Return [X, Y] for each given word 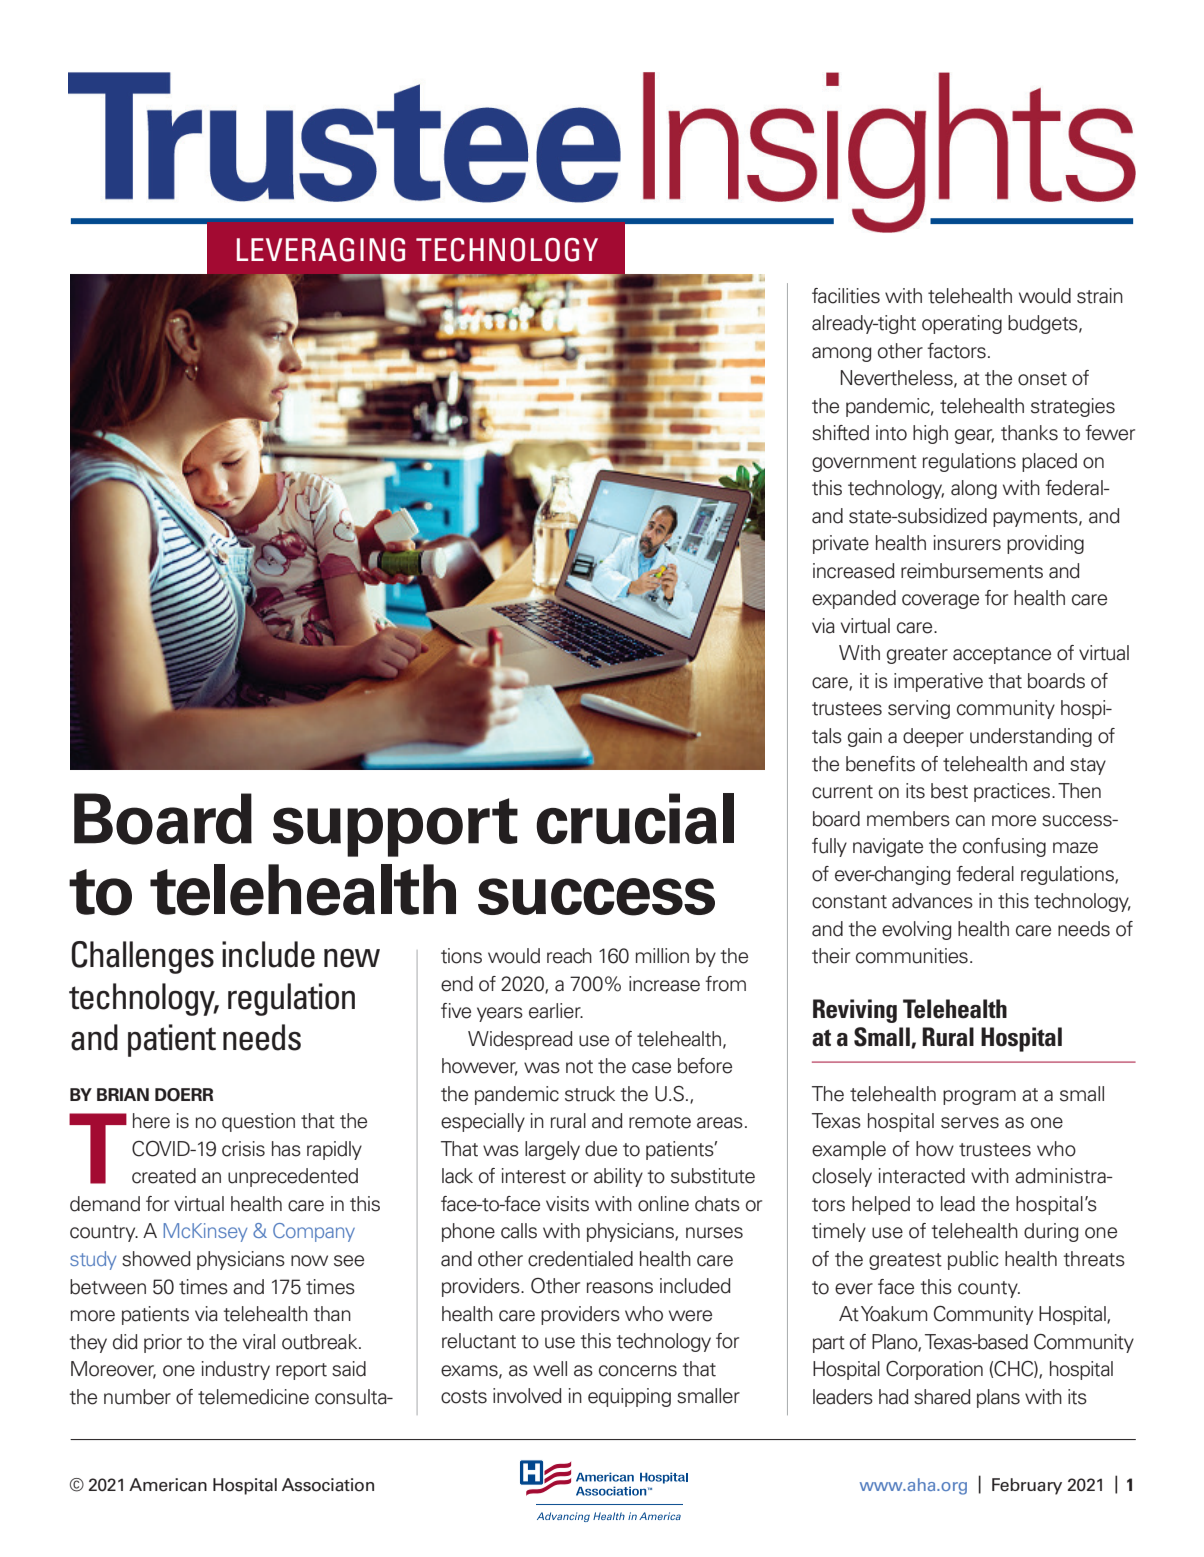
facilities [846, 296]
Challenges [143, 957]
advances [932, 901]
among [842, 354]
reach [569, 956]
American [168, 1485]
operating [962, 324]
